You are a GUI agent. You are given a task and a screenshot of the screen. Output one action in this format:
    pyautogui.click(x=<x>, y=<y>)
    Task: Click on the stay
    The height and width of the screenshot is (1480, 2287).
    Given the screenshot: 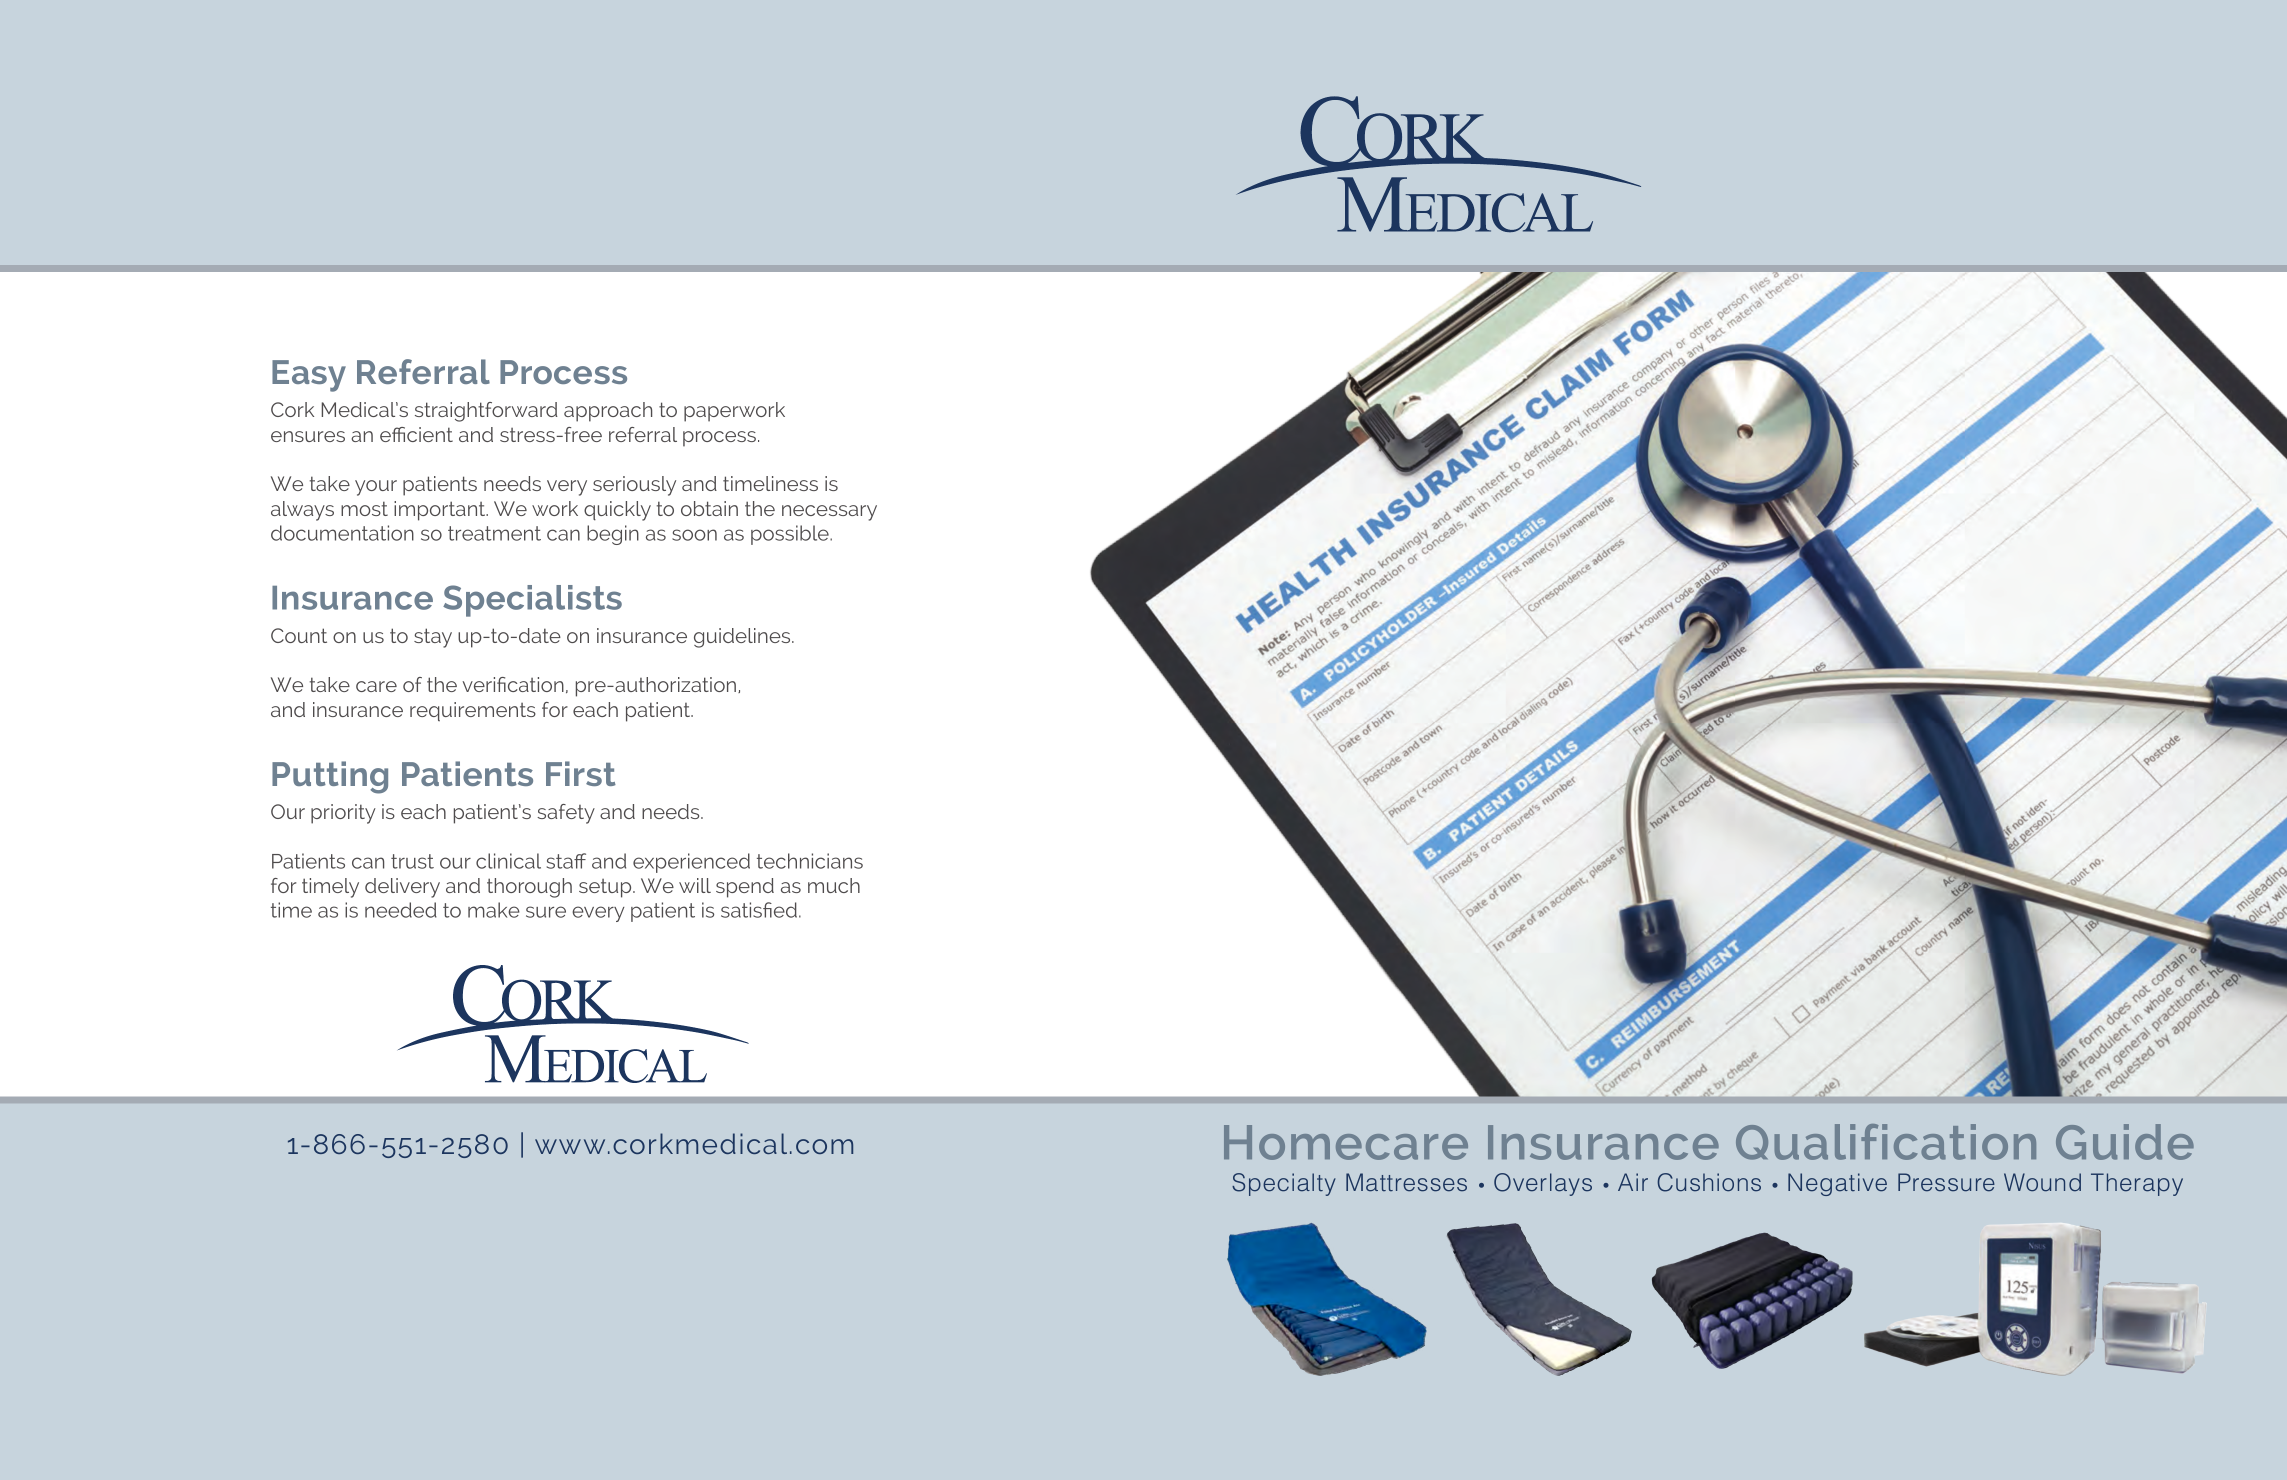 What is the action you would take?
    pyautogui.click(x=433, y=638)
